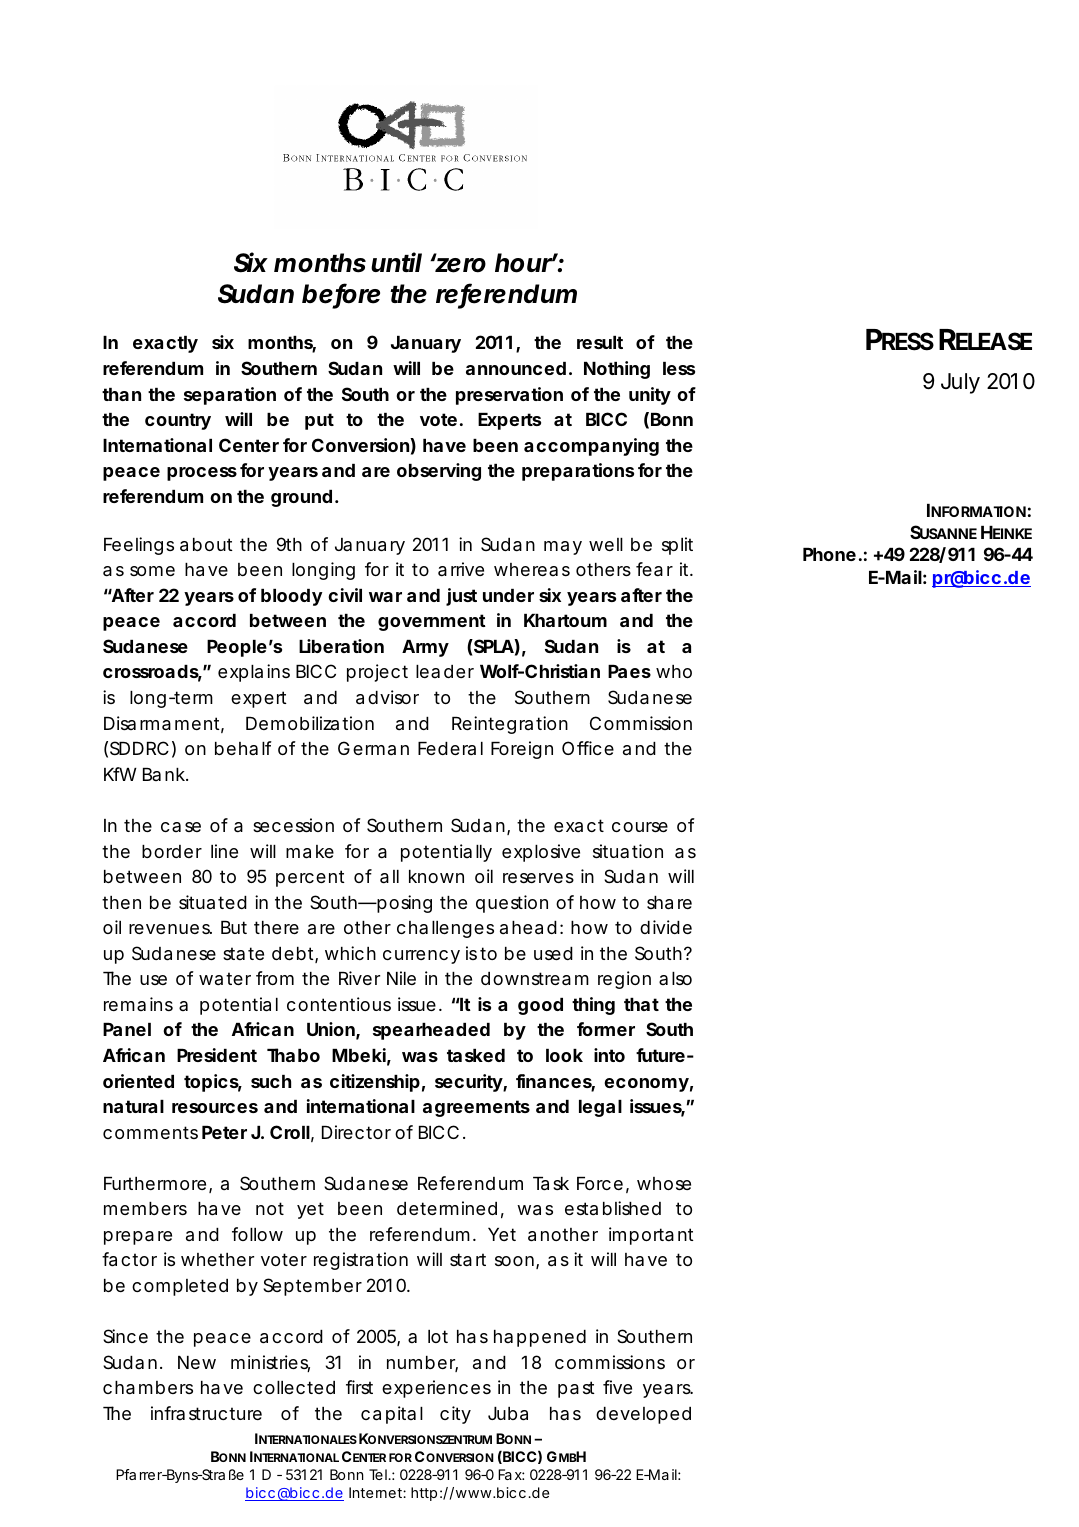  Describe the element at coordinates (960, 383) in the screenshot. I see `July` at that location.
